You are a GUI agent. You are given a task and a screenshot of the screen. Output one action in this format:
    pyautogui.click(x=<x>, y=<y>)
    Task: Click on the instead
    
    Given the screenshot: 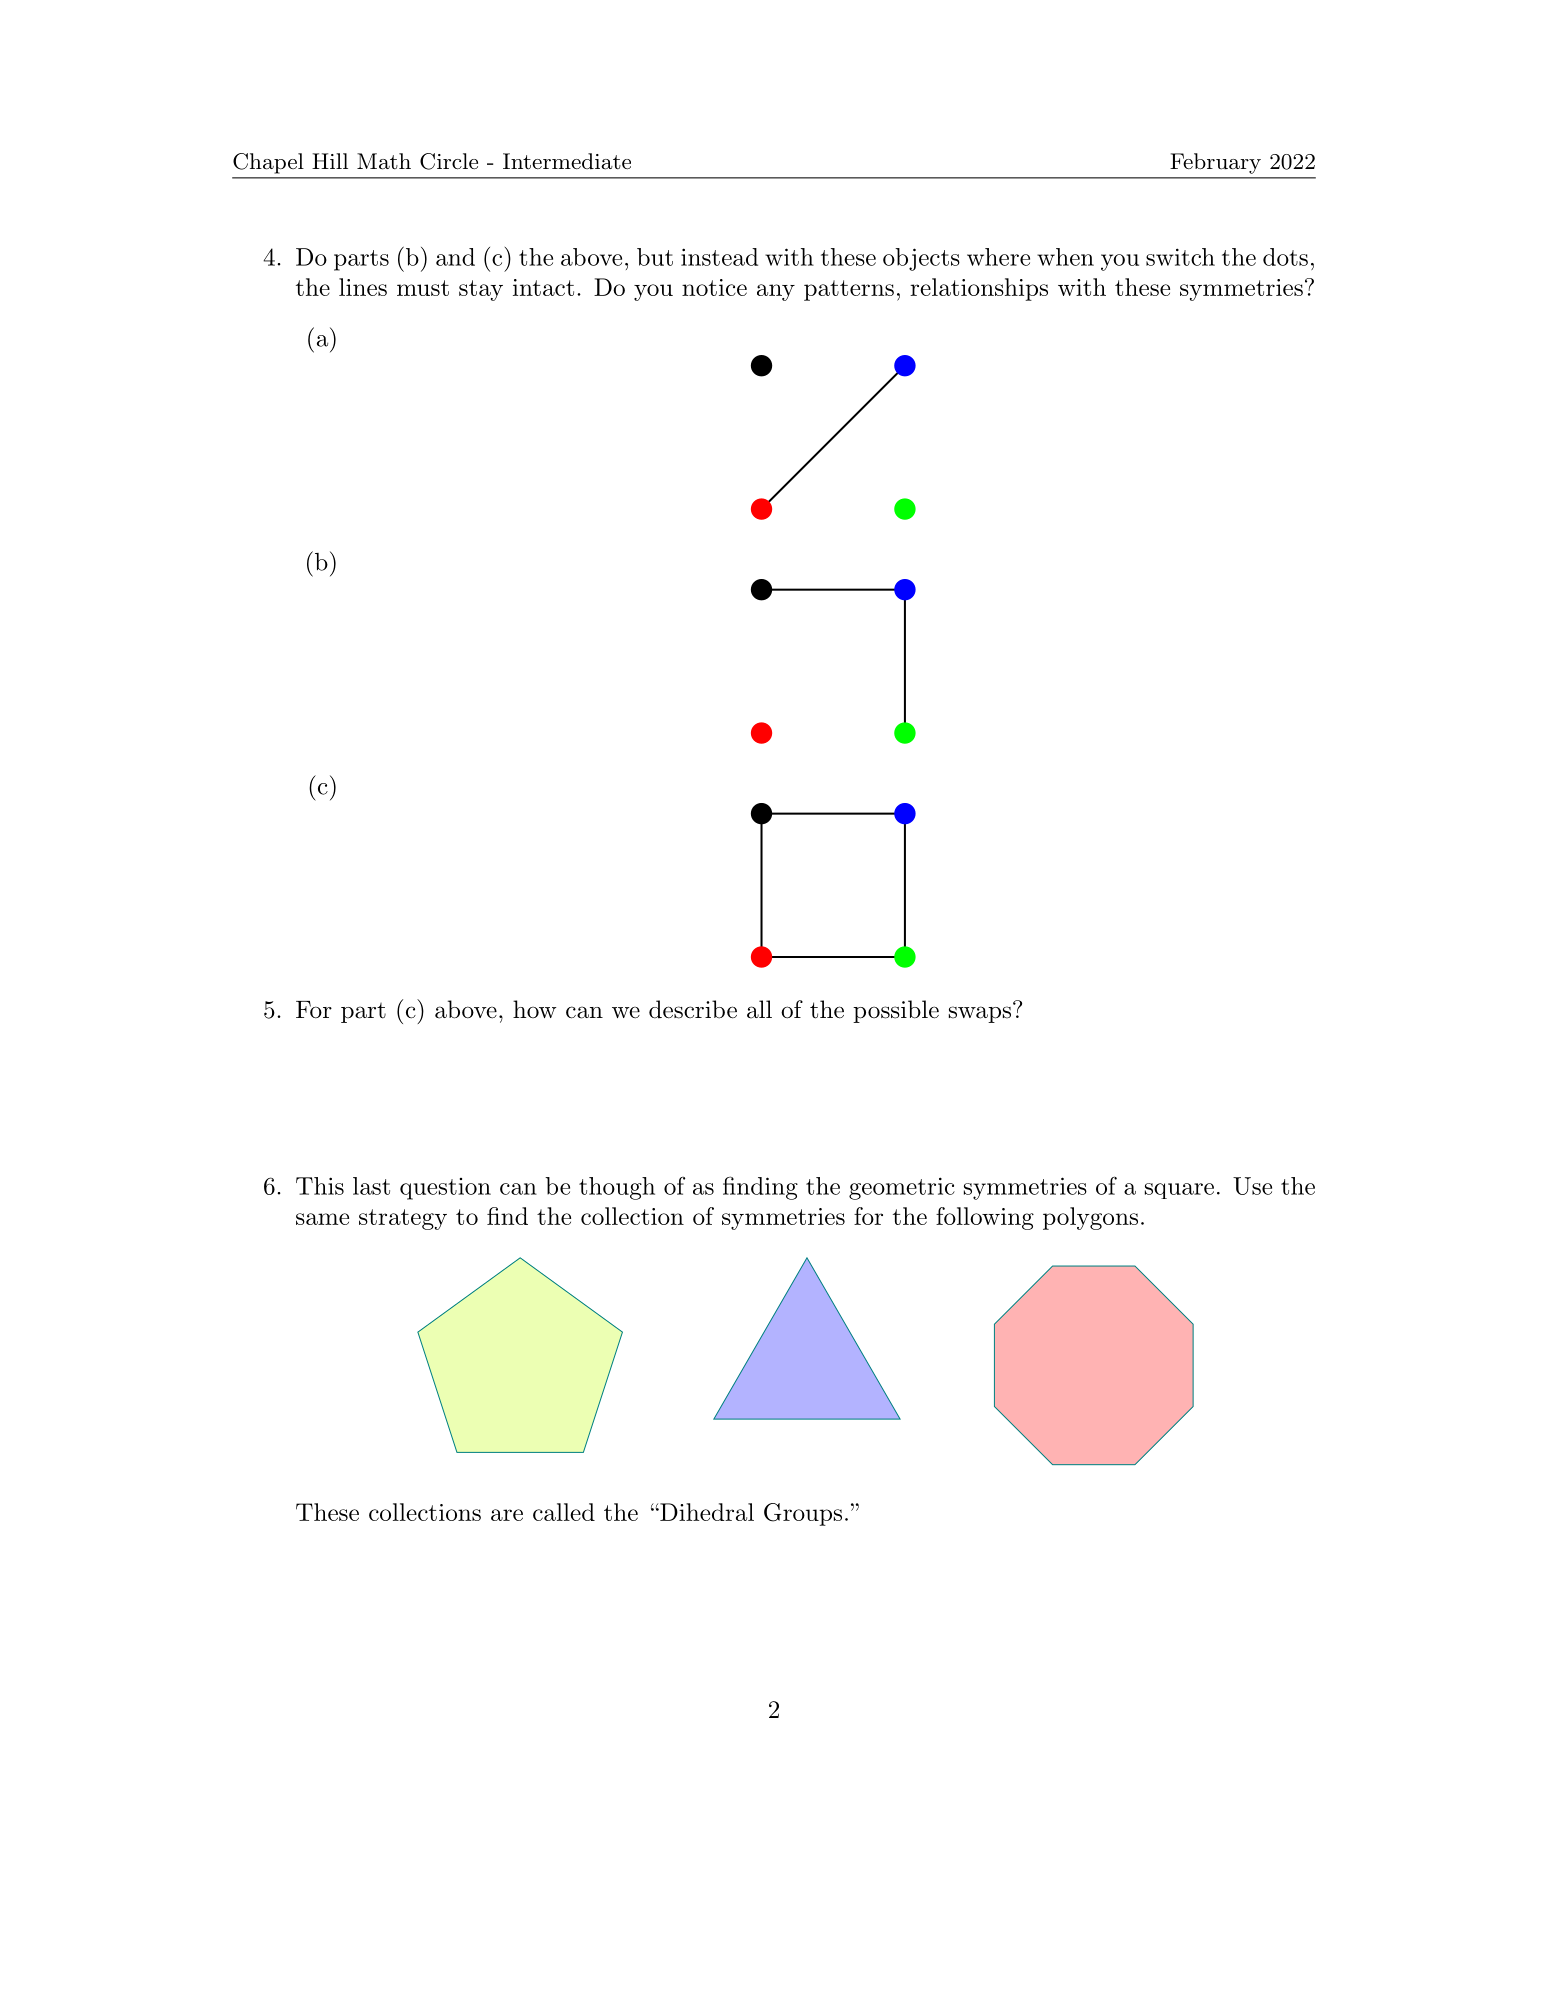 What is the action you would take?
    pyautogui.click(x=719, y=257)
